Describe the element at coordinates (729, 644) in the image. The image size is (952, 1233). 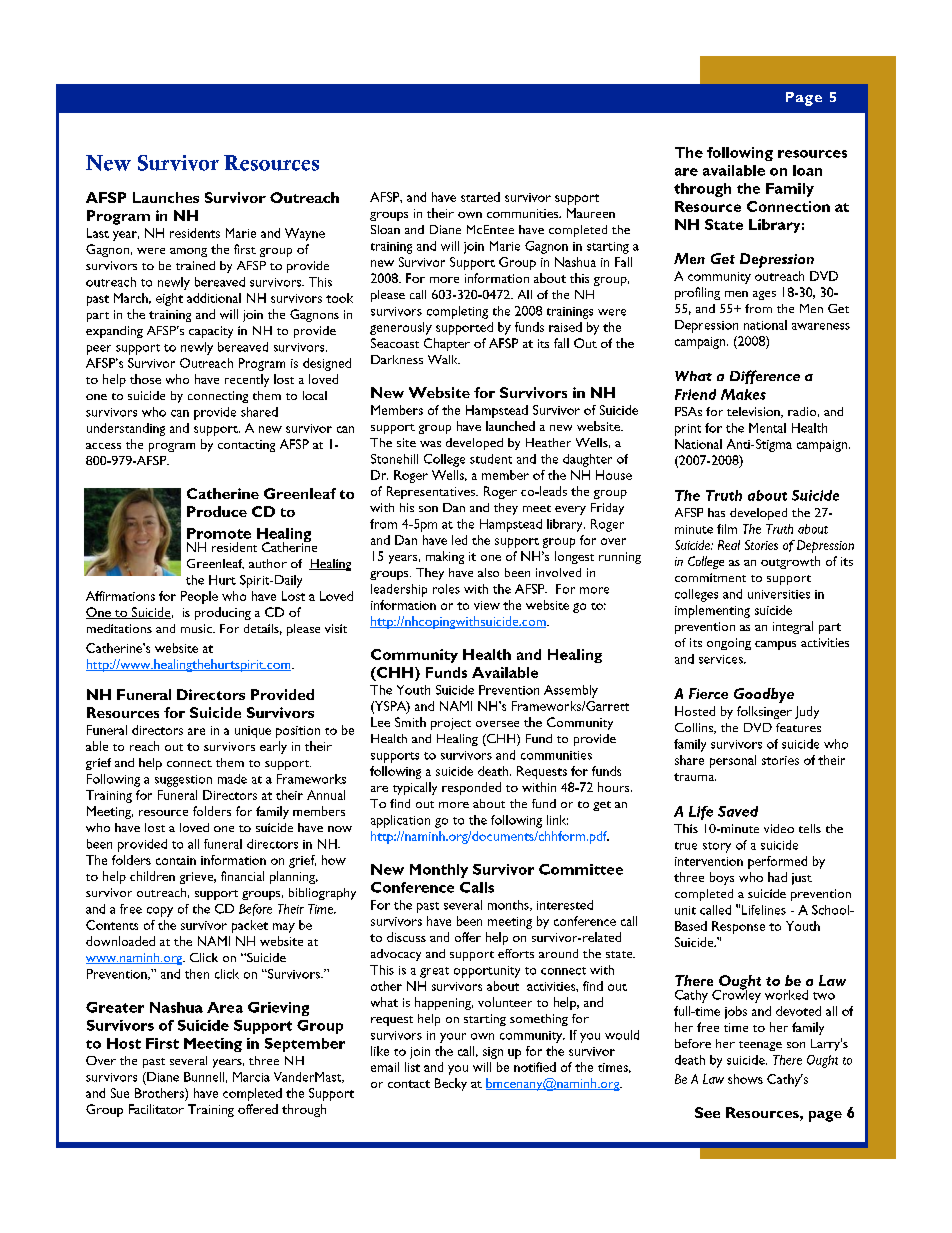
I see `ongoing` at that location.
